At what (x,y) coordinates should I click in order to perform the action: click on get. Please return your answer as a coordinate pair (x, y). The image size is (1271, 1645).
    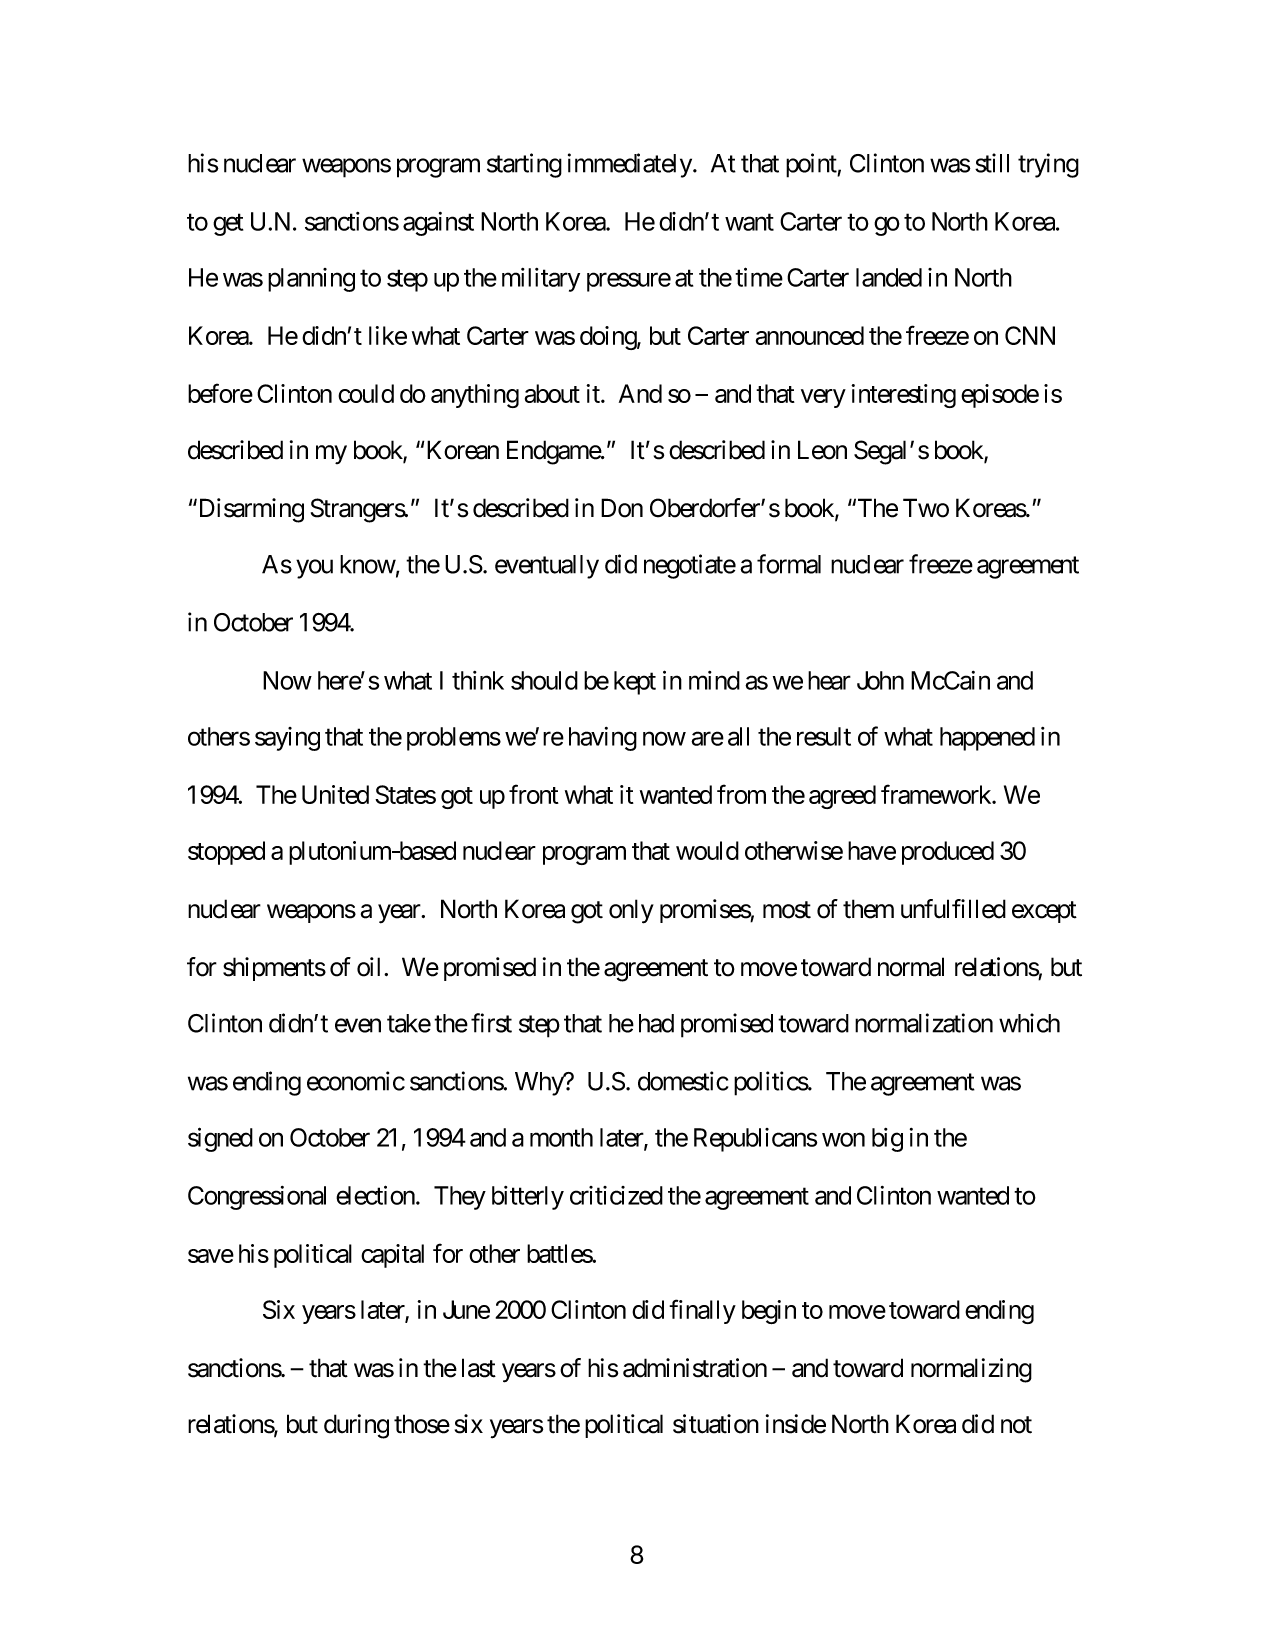
    Looking at the image, I should click on (228, 225).
